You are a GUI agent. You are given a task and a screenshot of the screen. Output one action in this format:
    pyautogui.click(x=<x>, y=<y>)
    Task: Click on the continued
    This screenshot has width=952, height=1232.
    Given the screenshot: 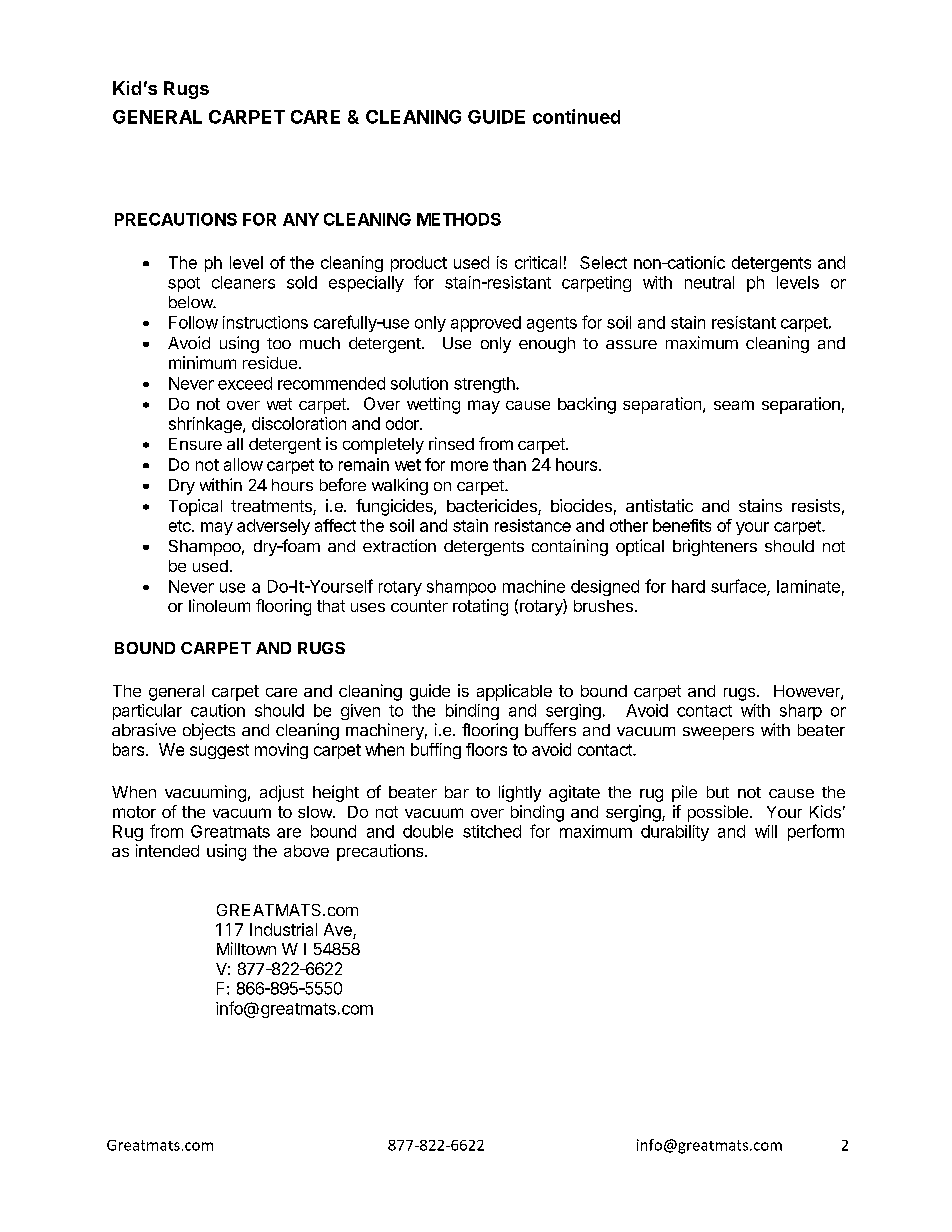 What is the action you would take?
    pyautogui.click(x=576, y=116)
